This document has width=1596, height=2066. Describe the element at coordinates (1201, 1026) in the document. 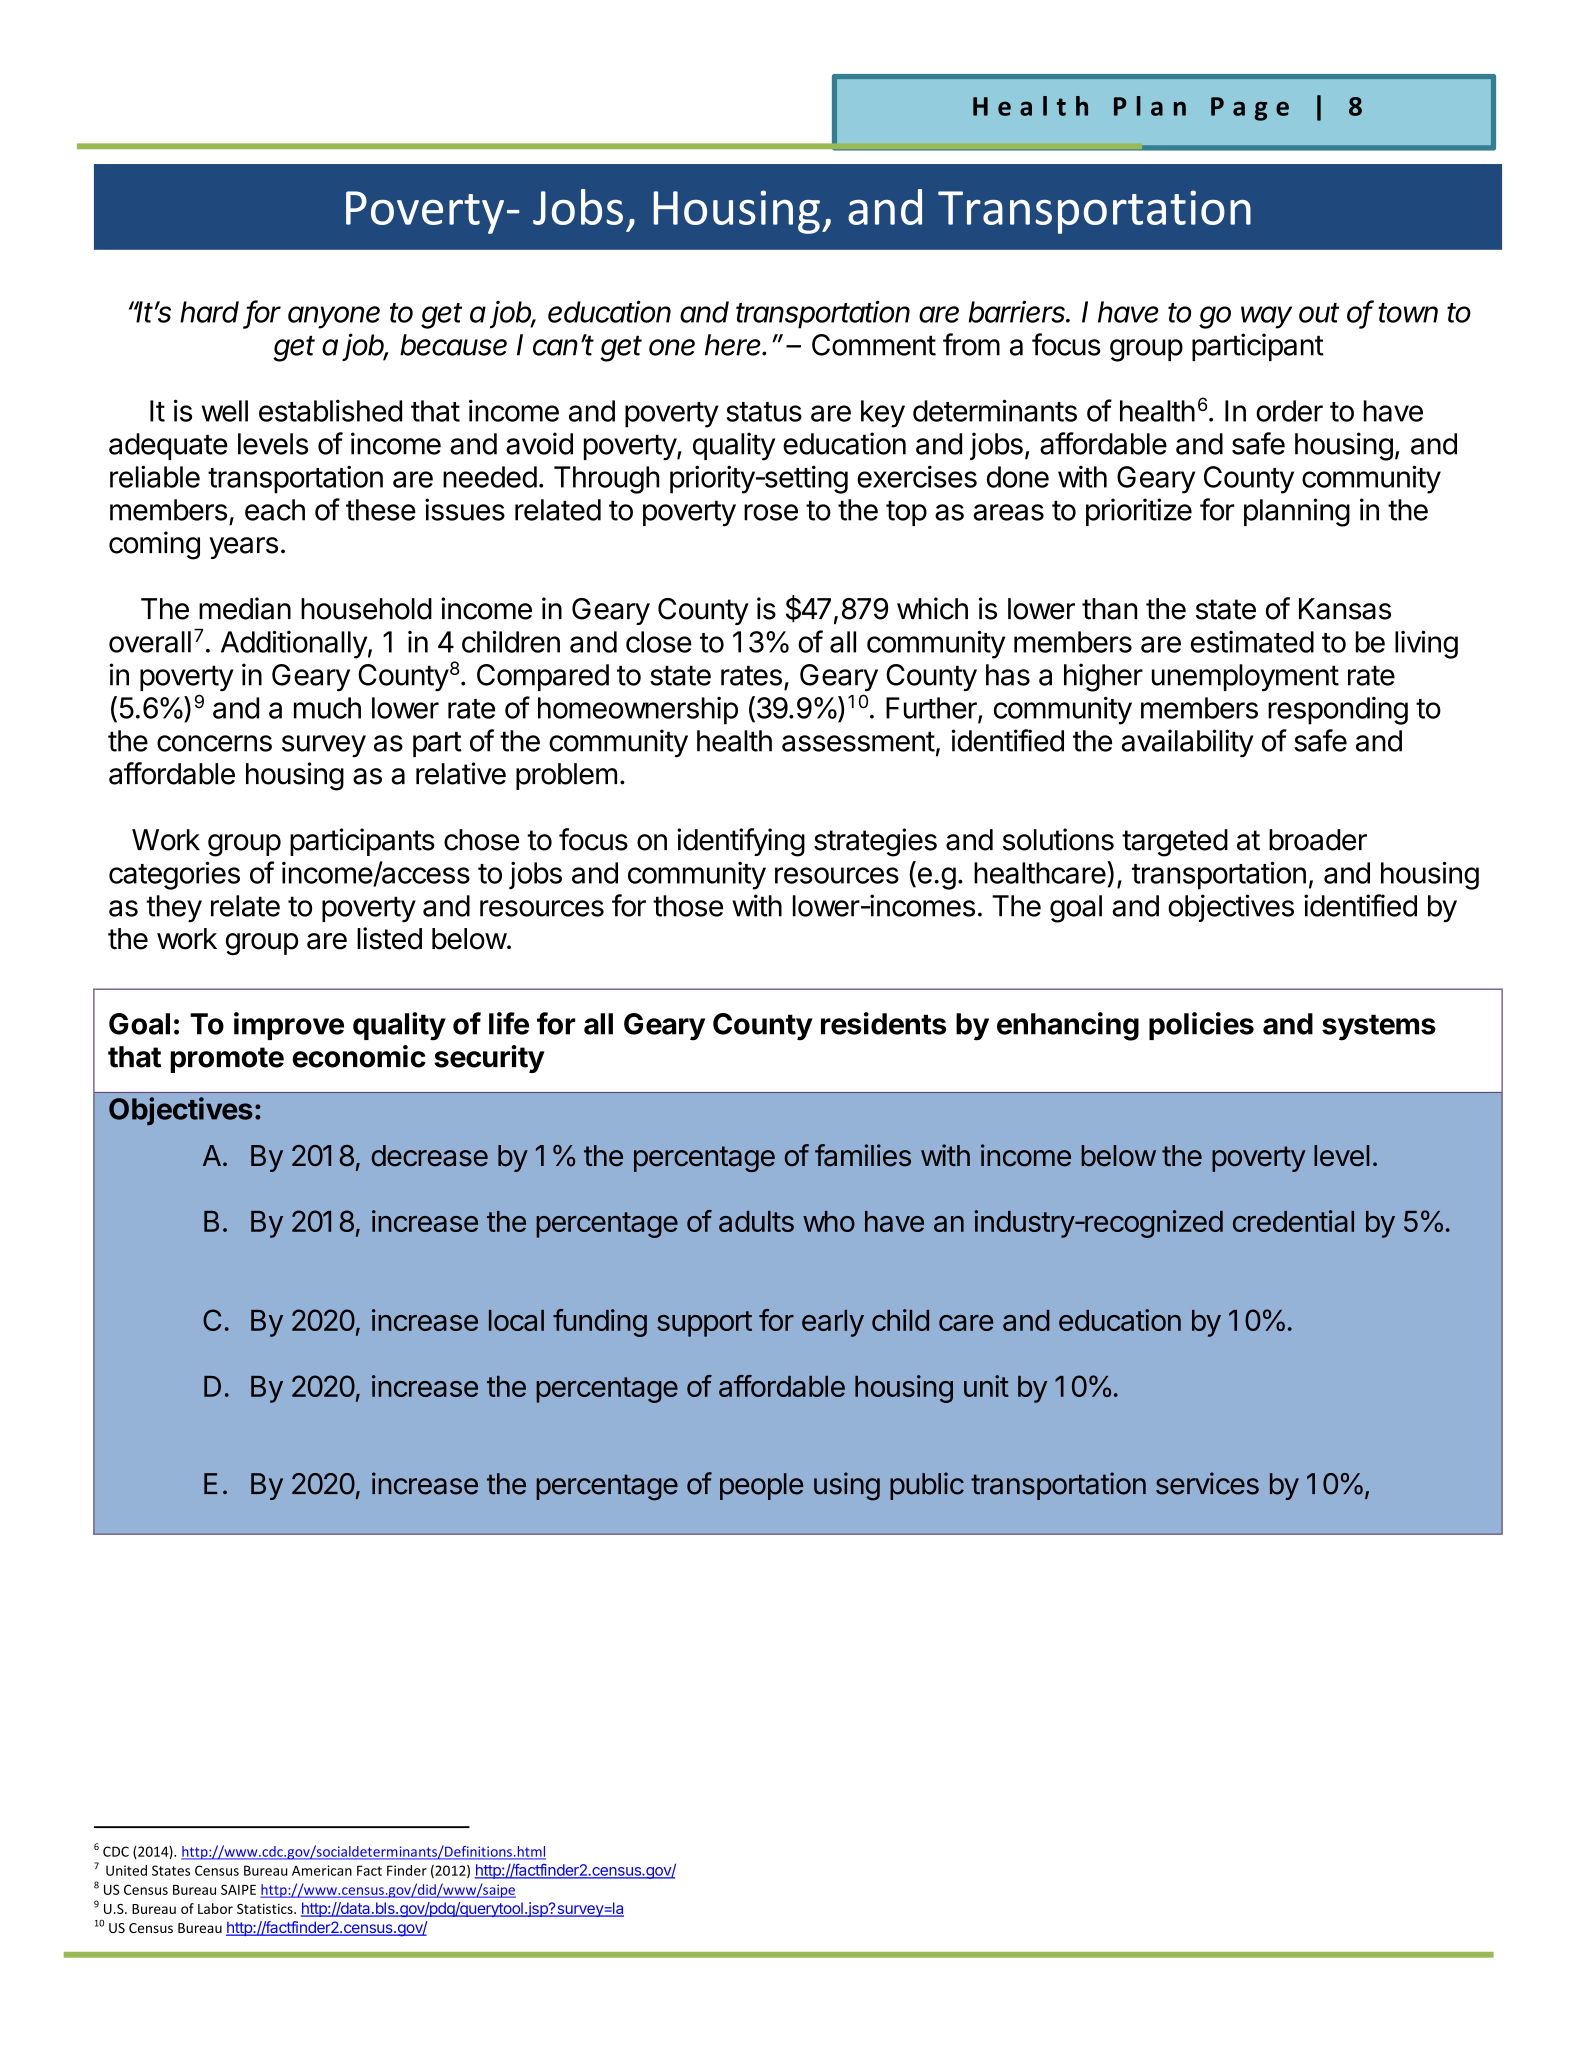

I see `policies` at that location.
